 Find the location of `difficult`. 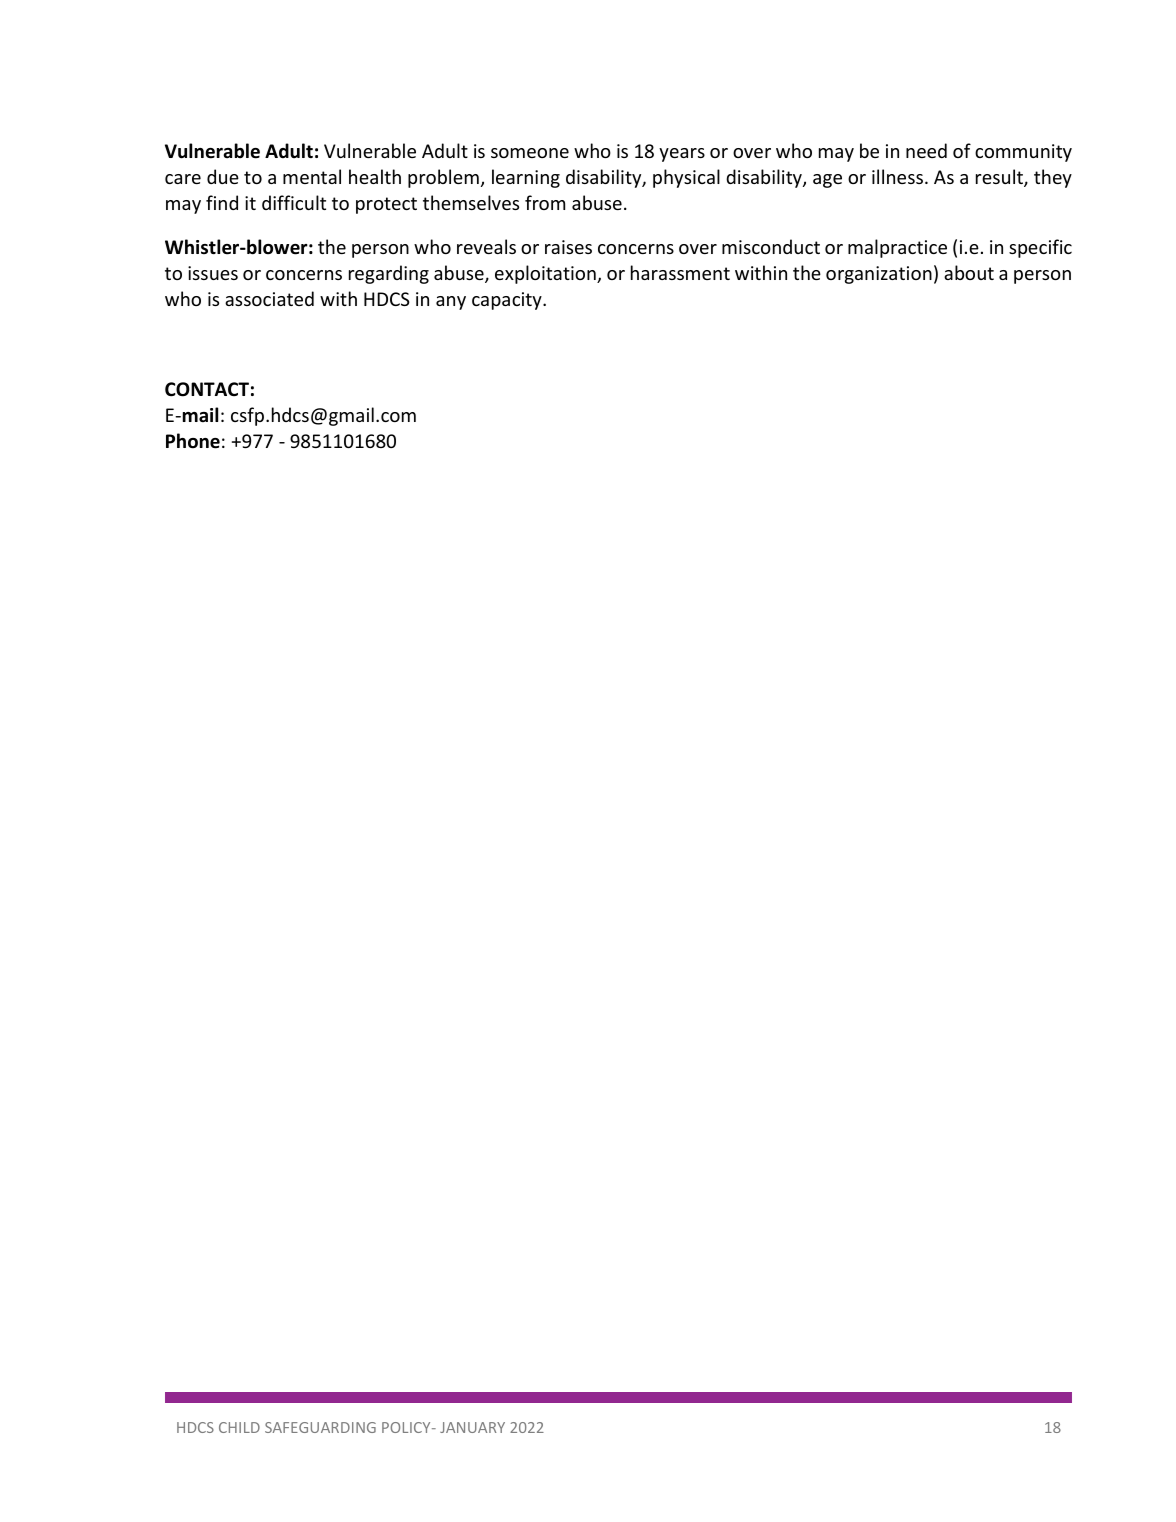

difficult is located at coordinates (294, 202).
